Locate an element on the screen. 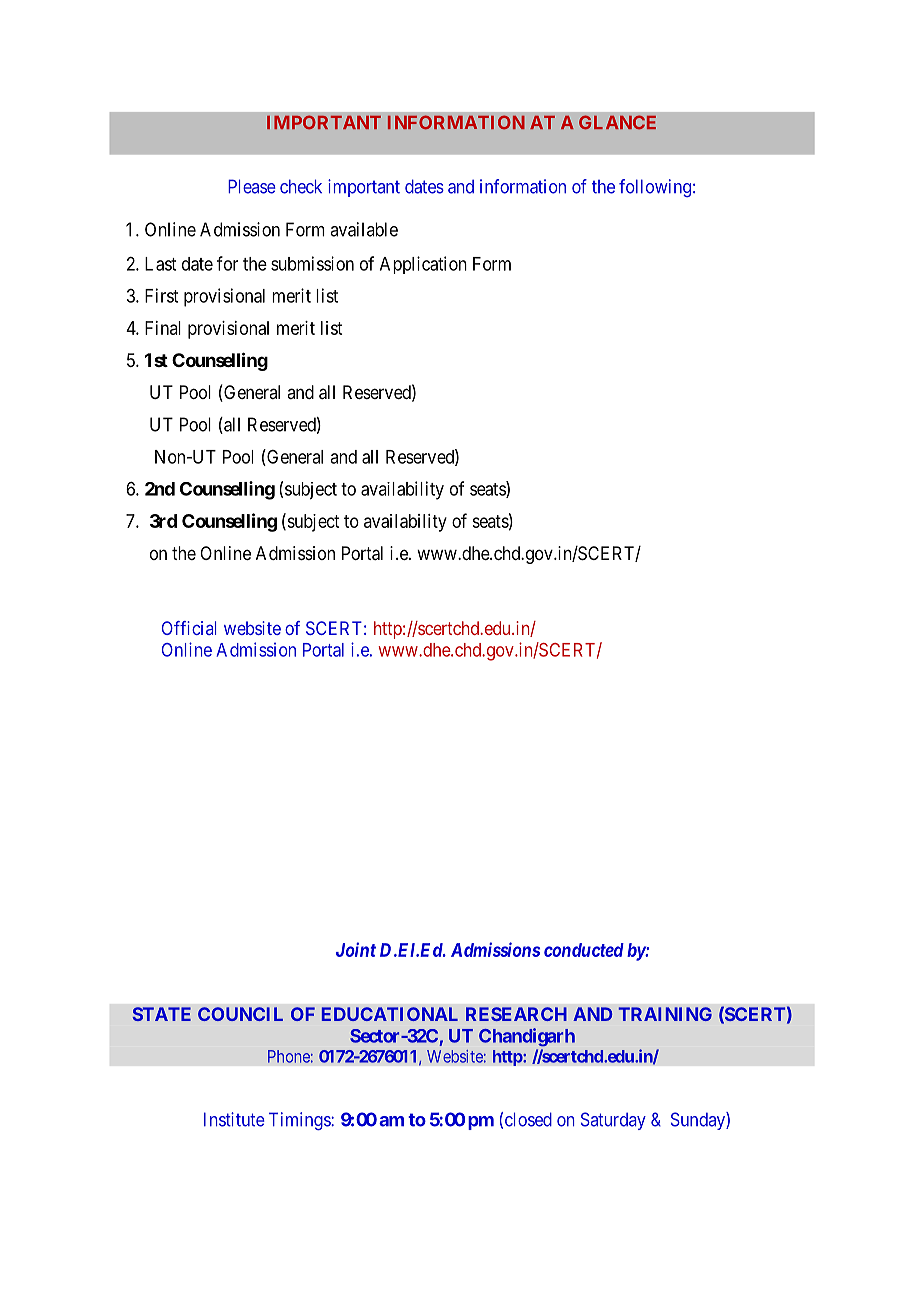  Please is located at coordinates (252, 186).
